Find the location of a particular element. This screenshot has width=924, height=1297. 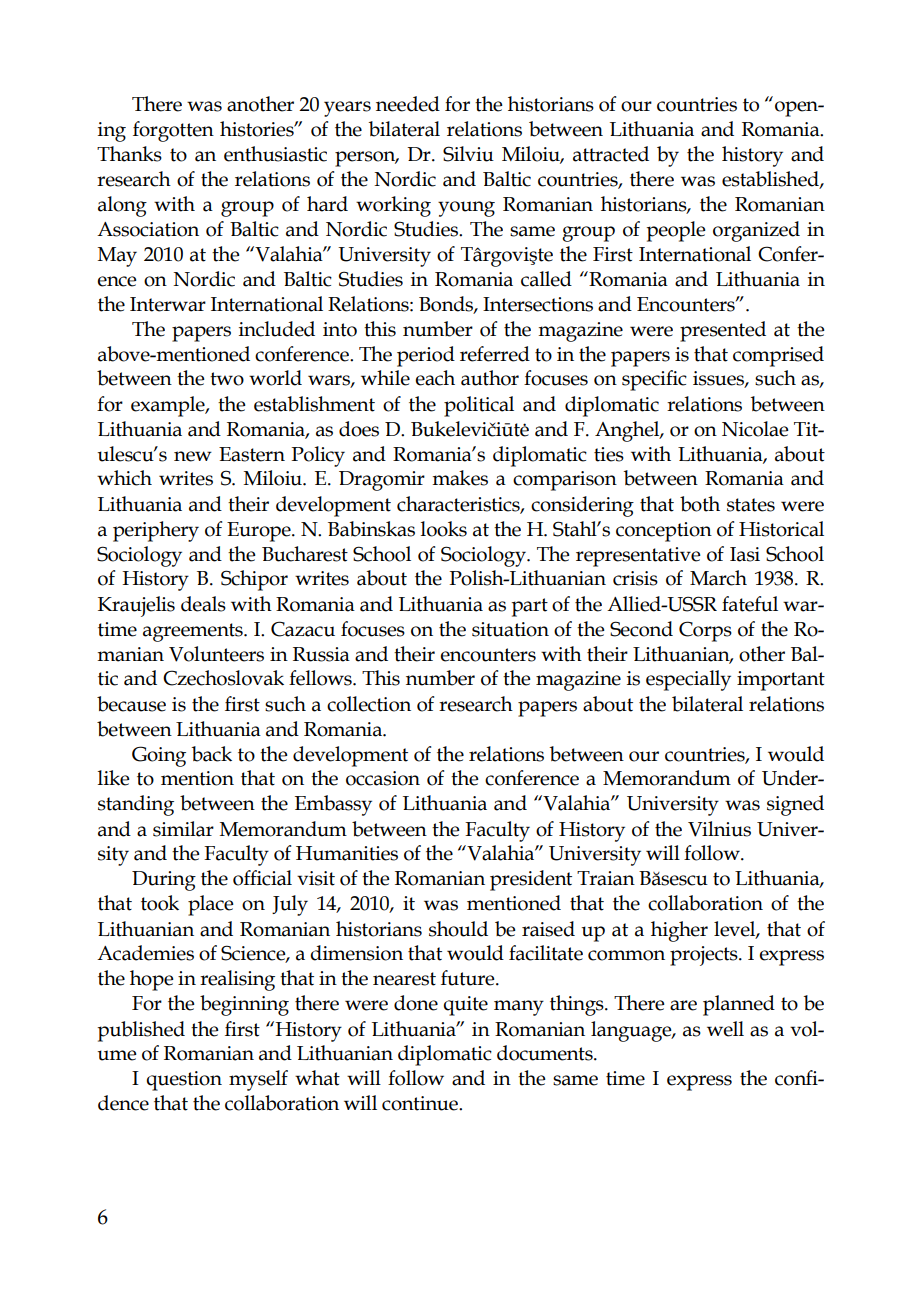

Thanks is located at coordinates (129, 154).
